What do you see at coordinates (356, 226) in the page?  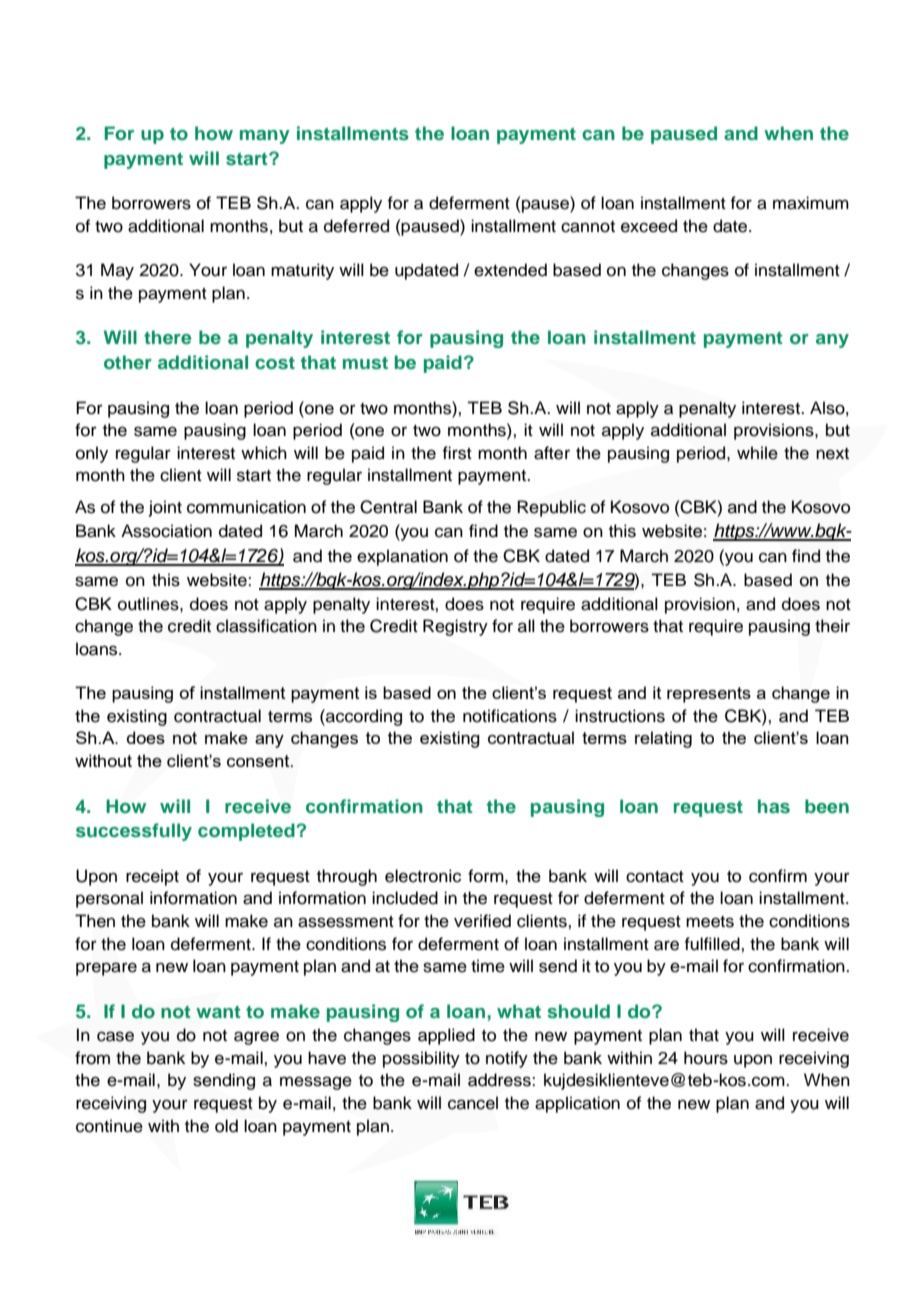 I see `deferred` at bounding box center [356, 226].
